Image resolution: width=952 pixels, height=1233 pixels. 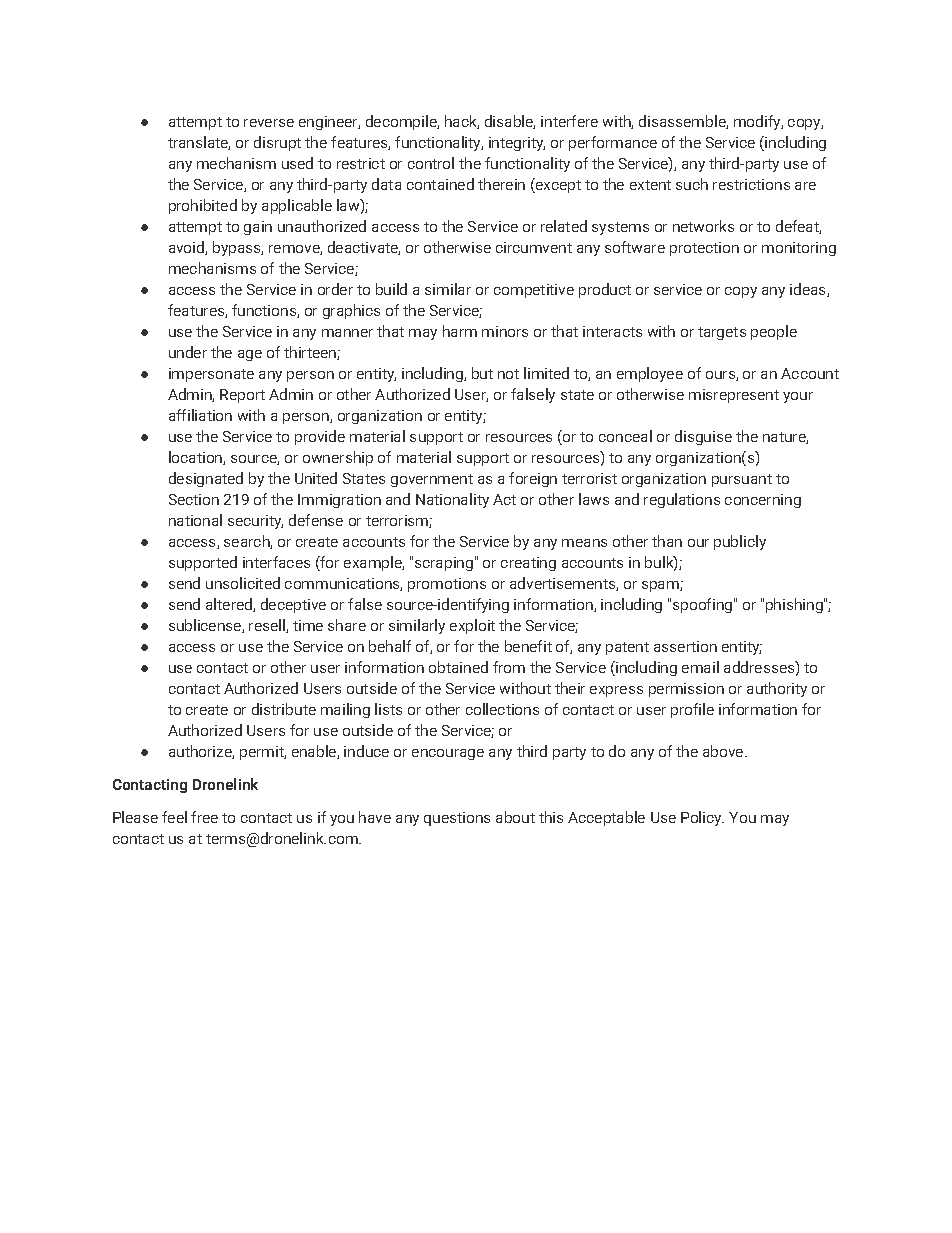 What do you see at coordinates (199, 143) in the screenshot?
I see `translate` at bounding box center [199, 143].
